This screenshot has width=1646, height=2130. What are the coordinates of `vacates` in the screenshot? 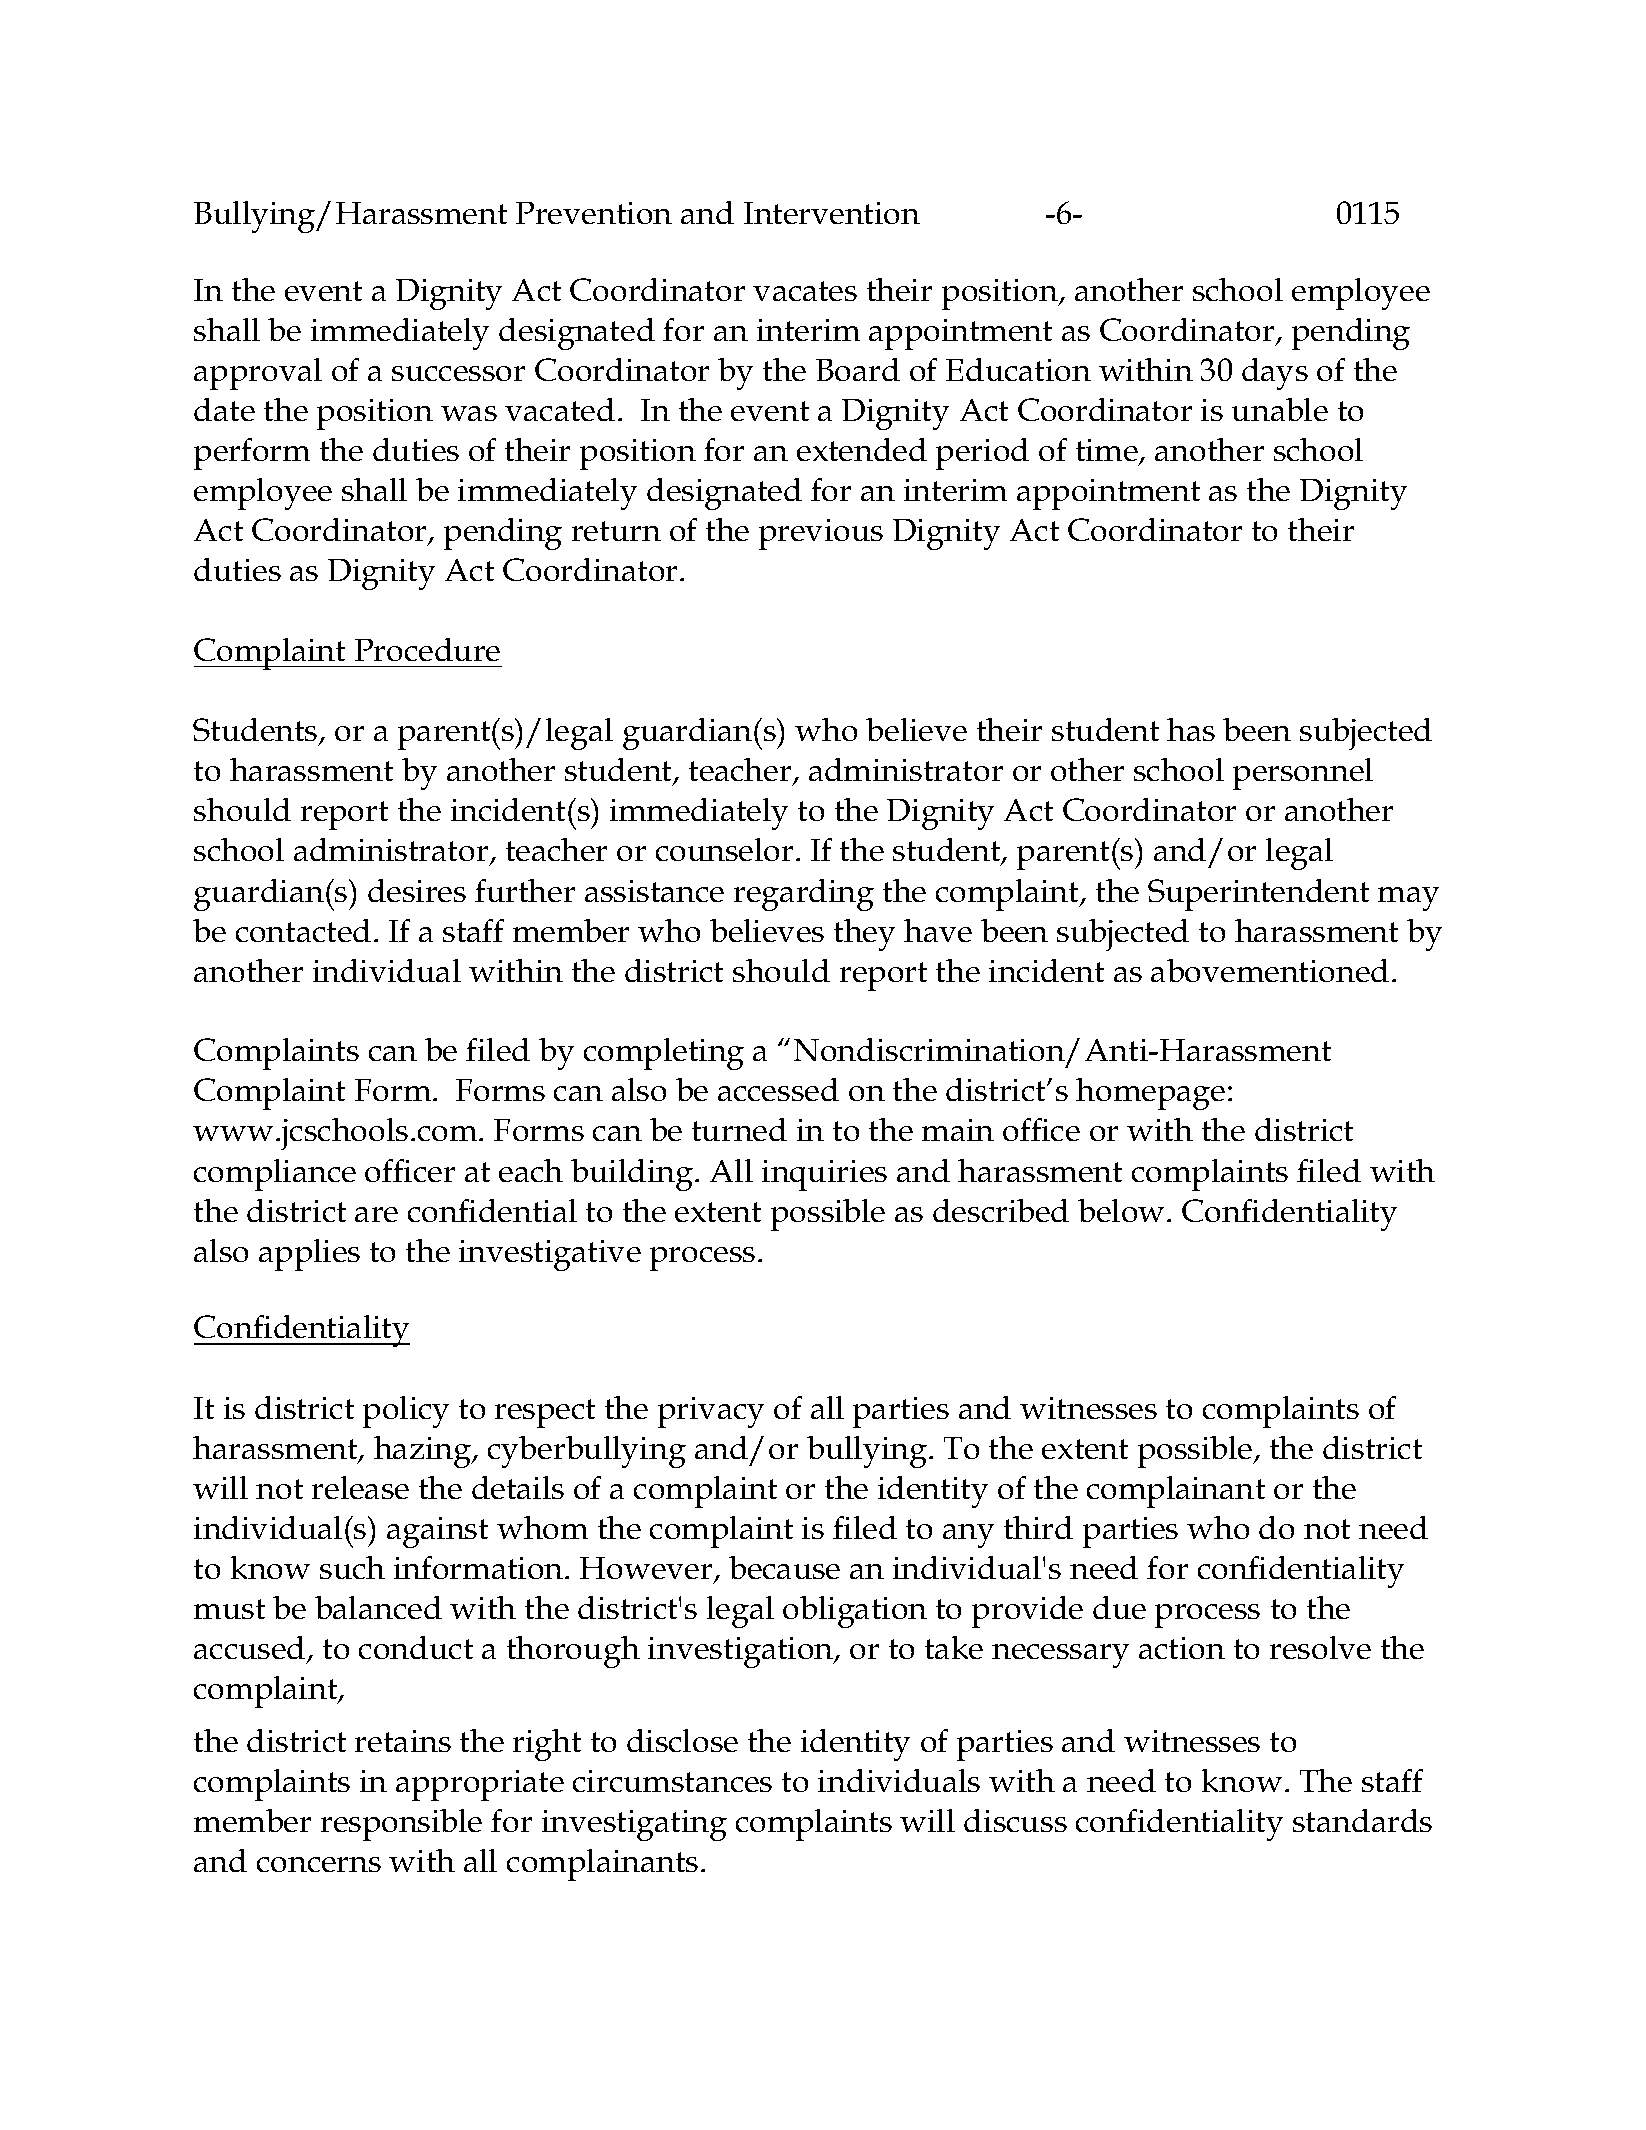 It's located at (805, 291).
